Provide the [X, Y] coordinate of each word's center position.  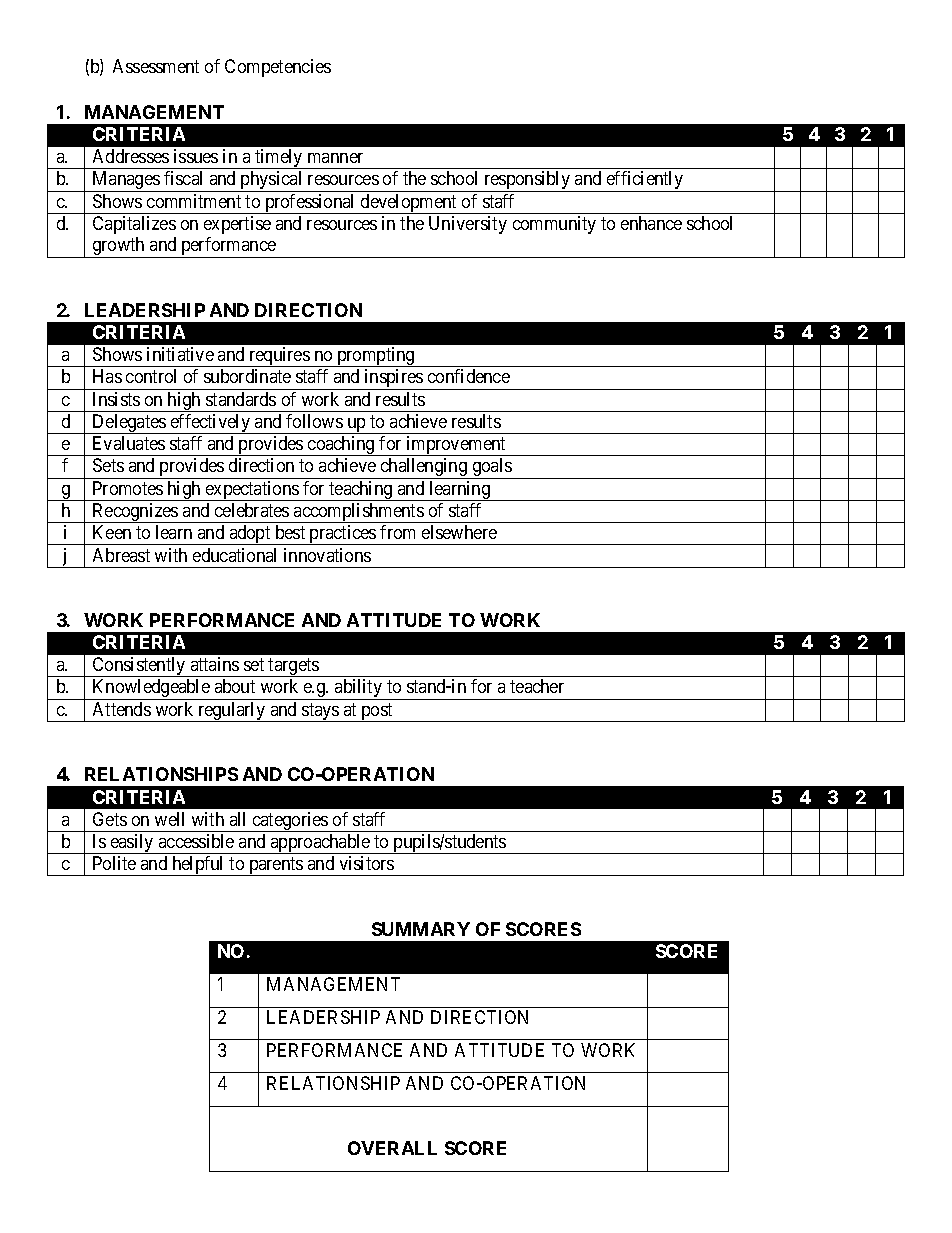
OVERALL [392, 1148]
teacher [537, 686]
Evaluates [129, 443]
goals [491, 468]
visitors [367, 863]
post [377, 712]
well [169, 819]
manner [335, 158]
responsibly [527, 181]
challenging [424, 468]
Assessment [156, 66]
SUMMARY [421, 929]
